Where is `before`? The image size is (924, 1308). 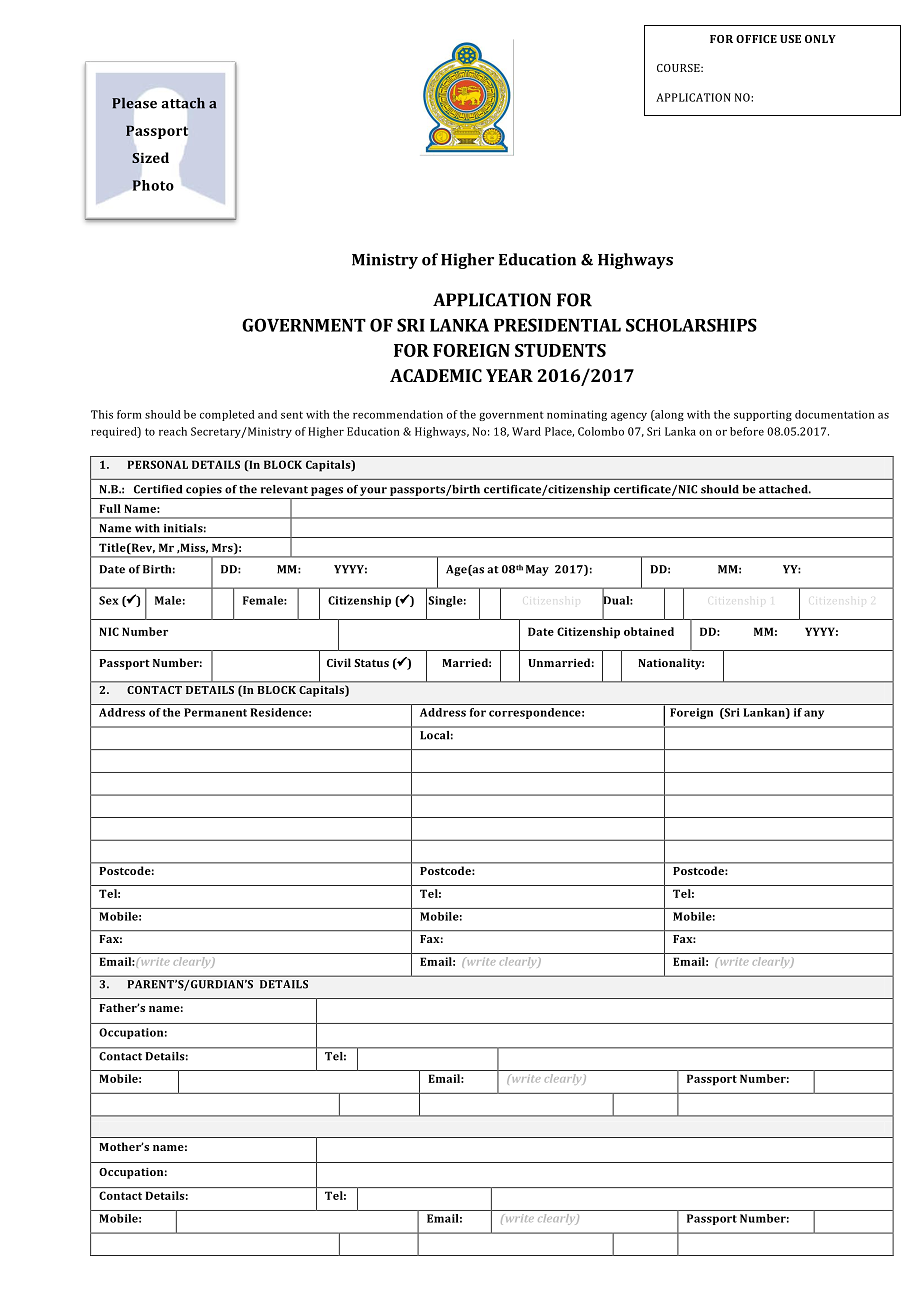 before is located at coordinates (747, 431).
